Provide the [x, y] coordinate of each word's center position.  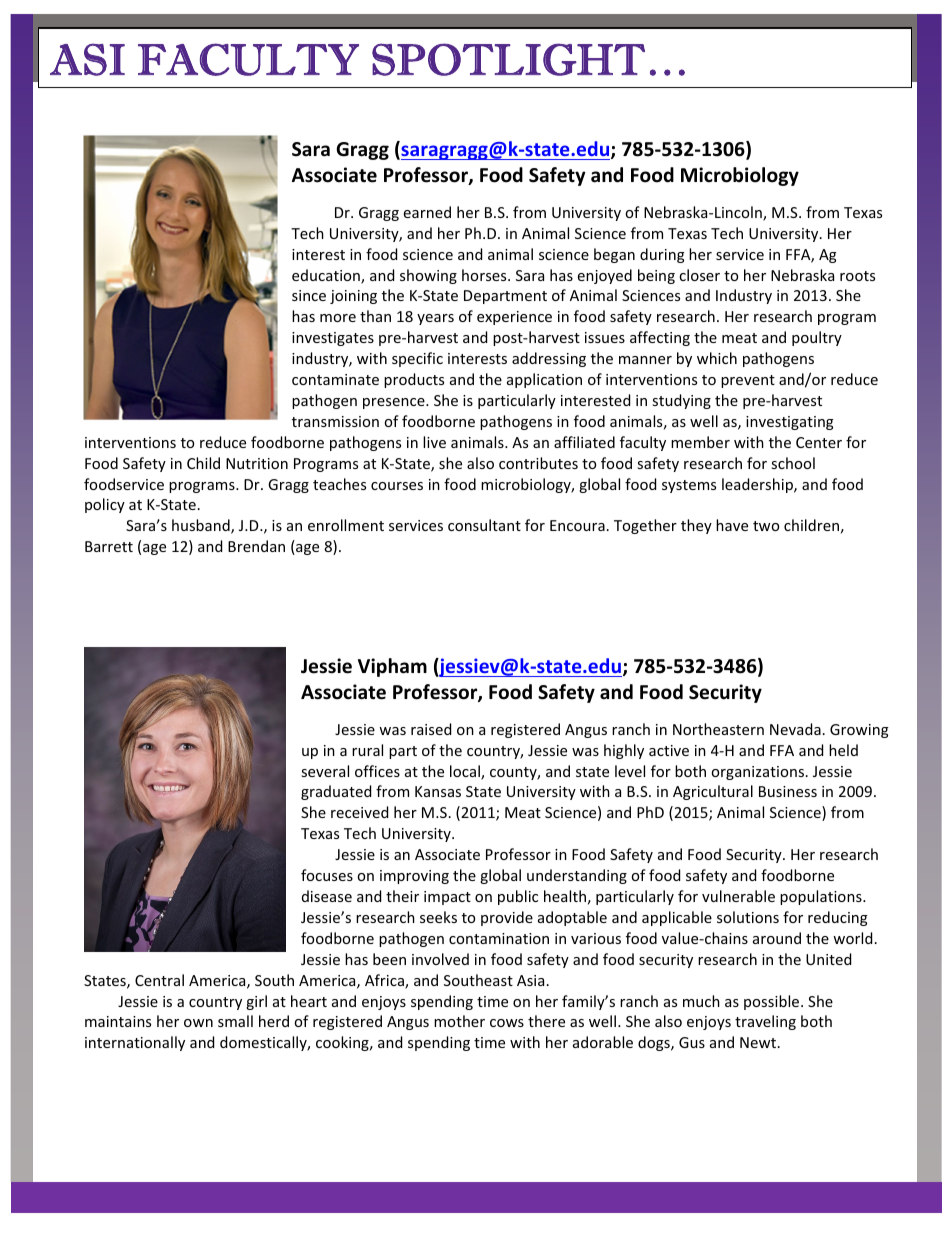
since [309, 295]
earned [427, 212]
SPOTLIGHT [508, 59]
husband [202, 526]
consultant [484, 525]
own [198, 1023]
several [325, 771]
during [662, 255]
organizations [757, 773]
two [766, 526]
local [466, 772]
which [717, 358]
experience [514, 318]
